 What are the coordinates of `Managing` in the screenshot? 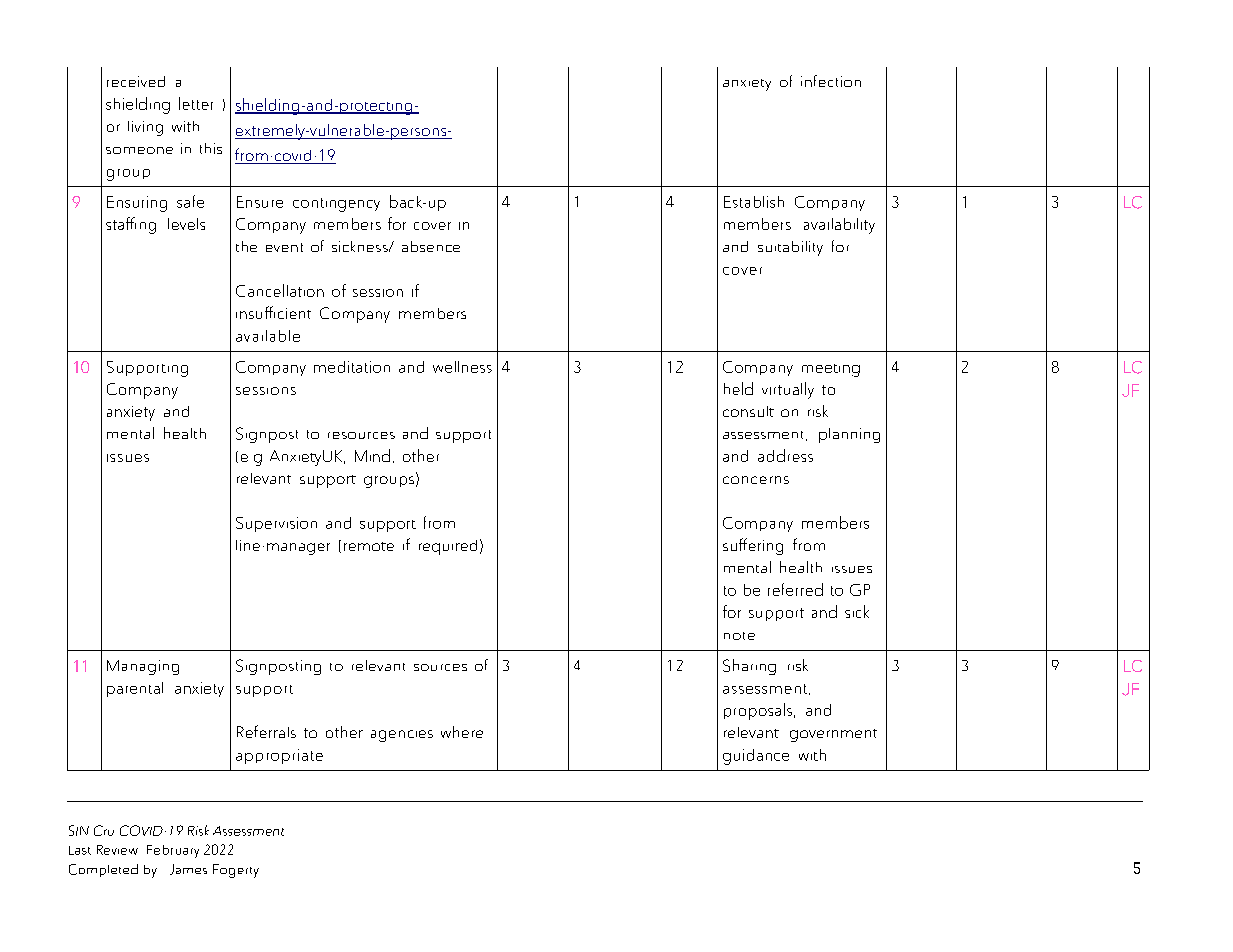 It's located at (143, 667).
